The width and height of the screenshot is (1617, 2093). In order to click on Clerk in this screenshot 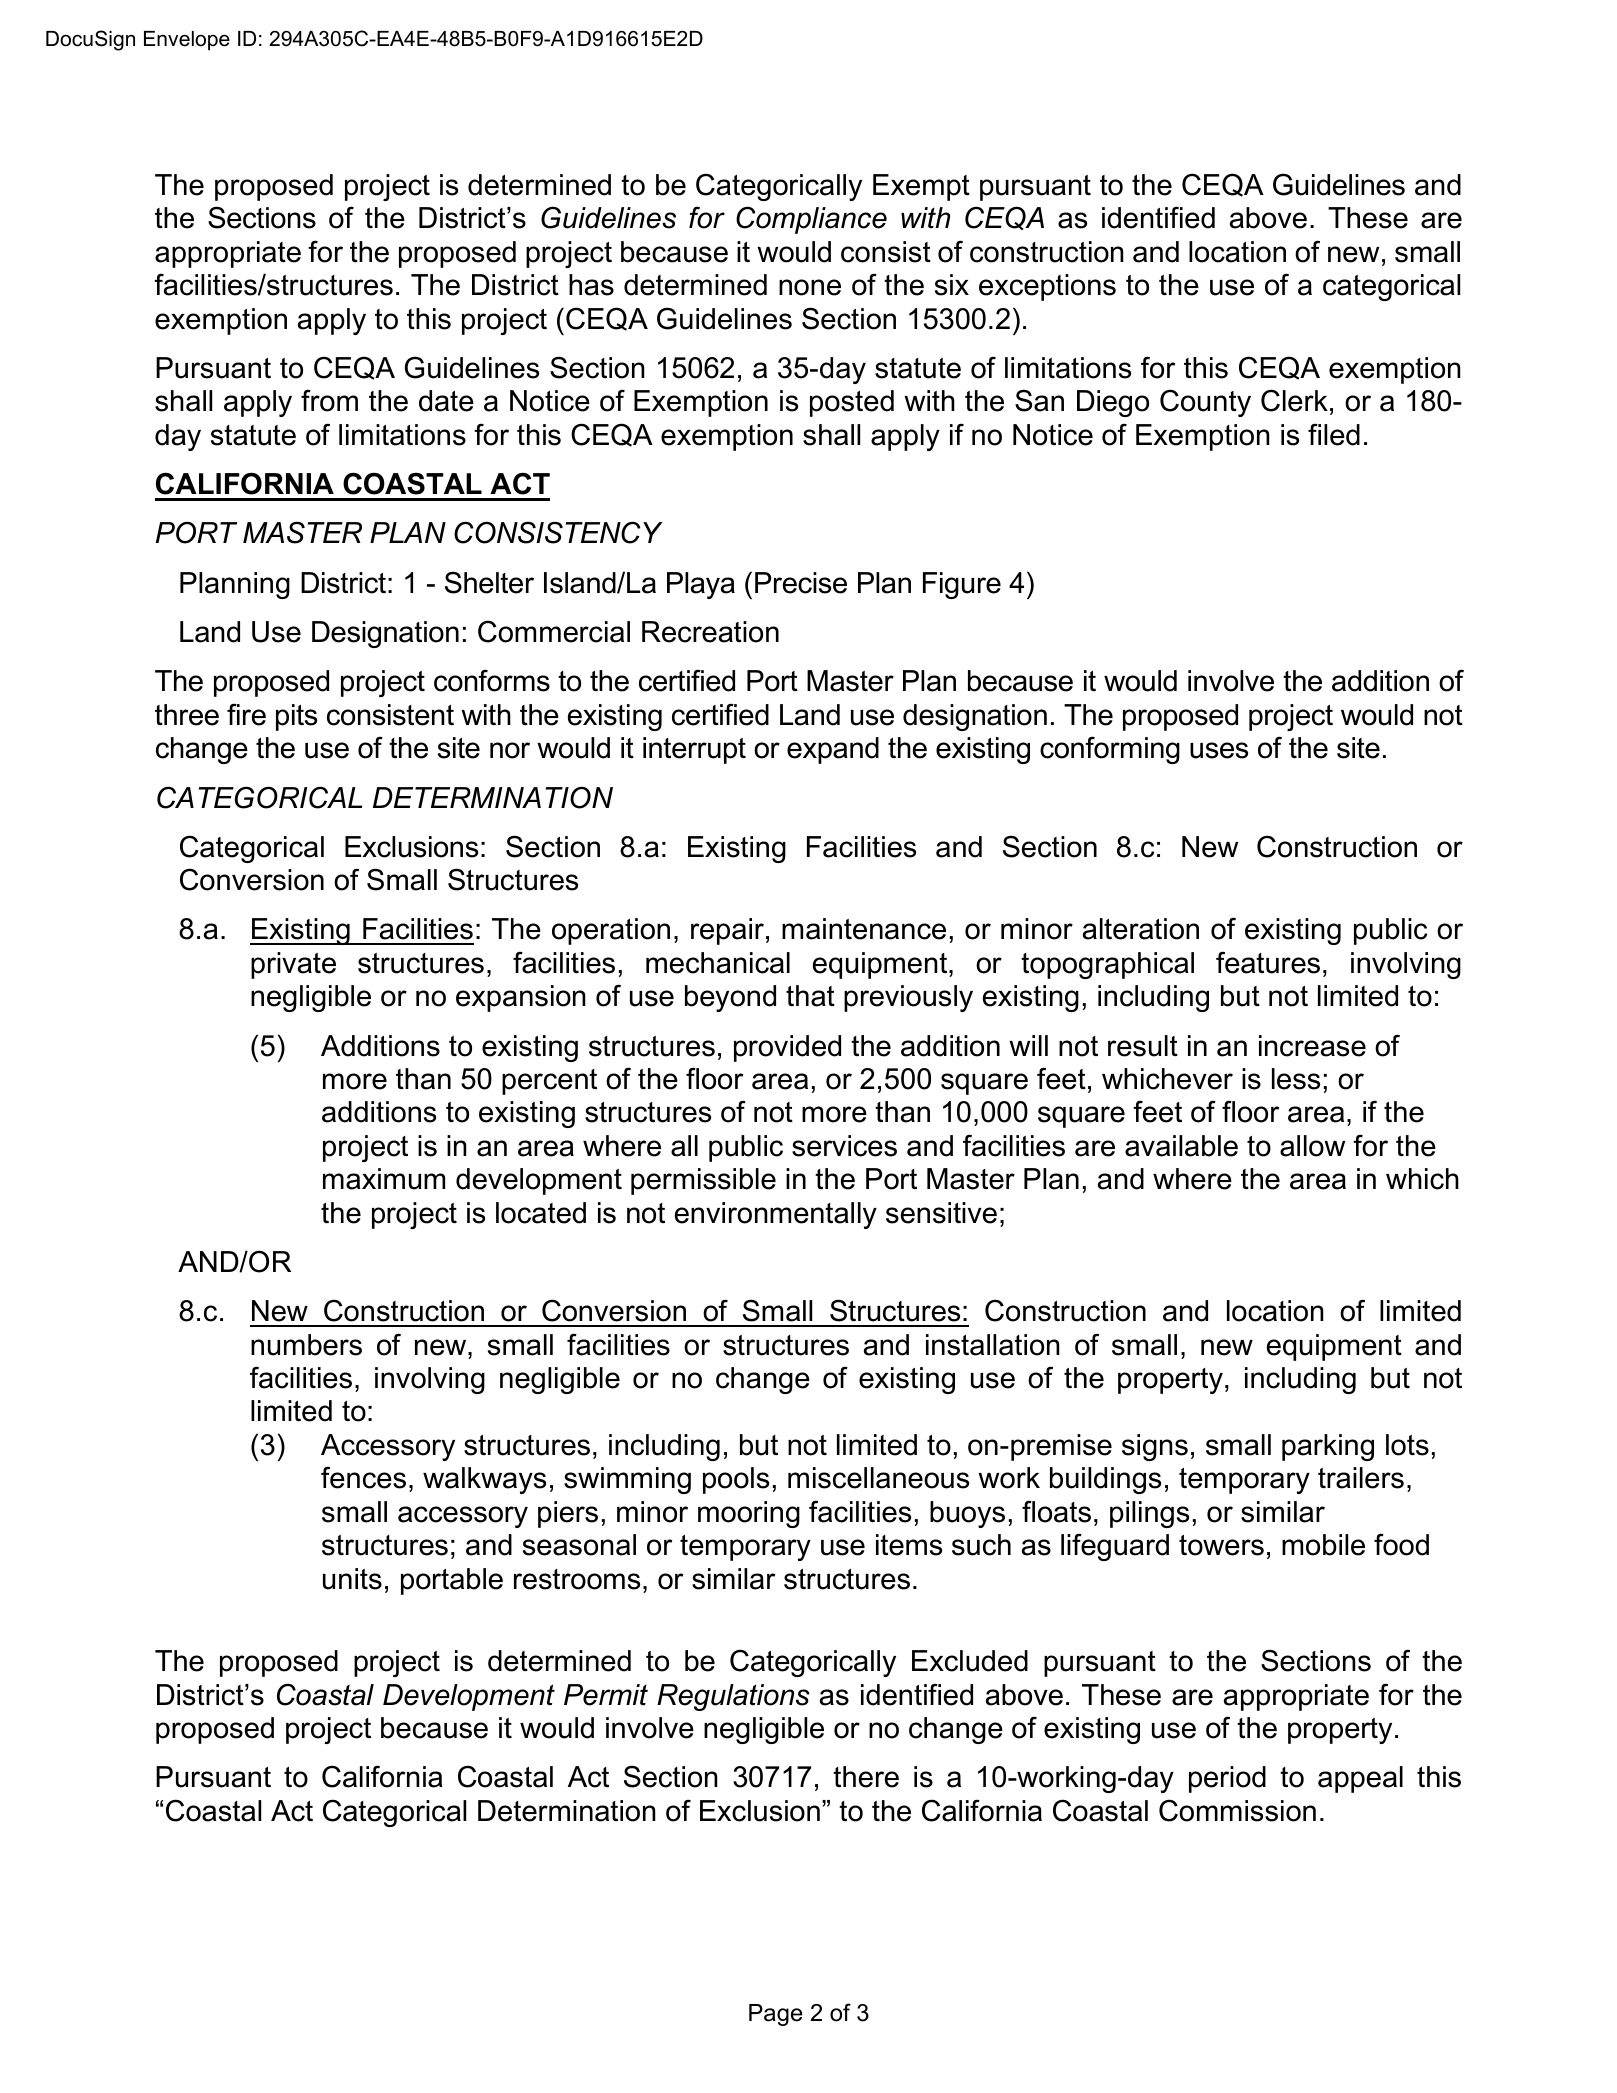, I will do `click(1294, 400)`.
